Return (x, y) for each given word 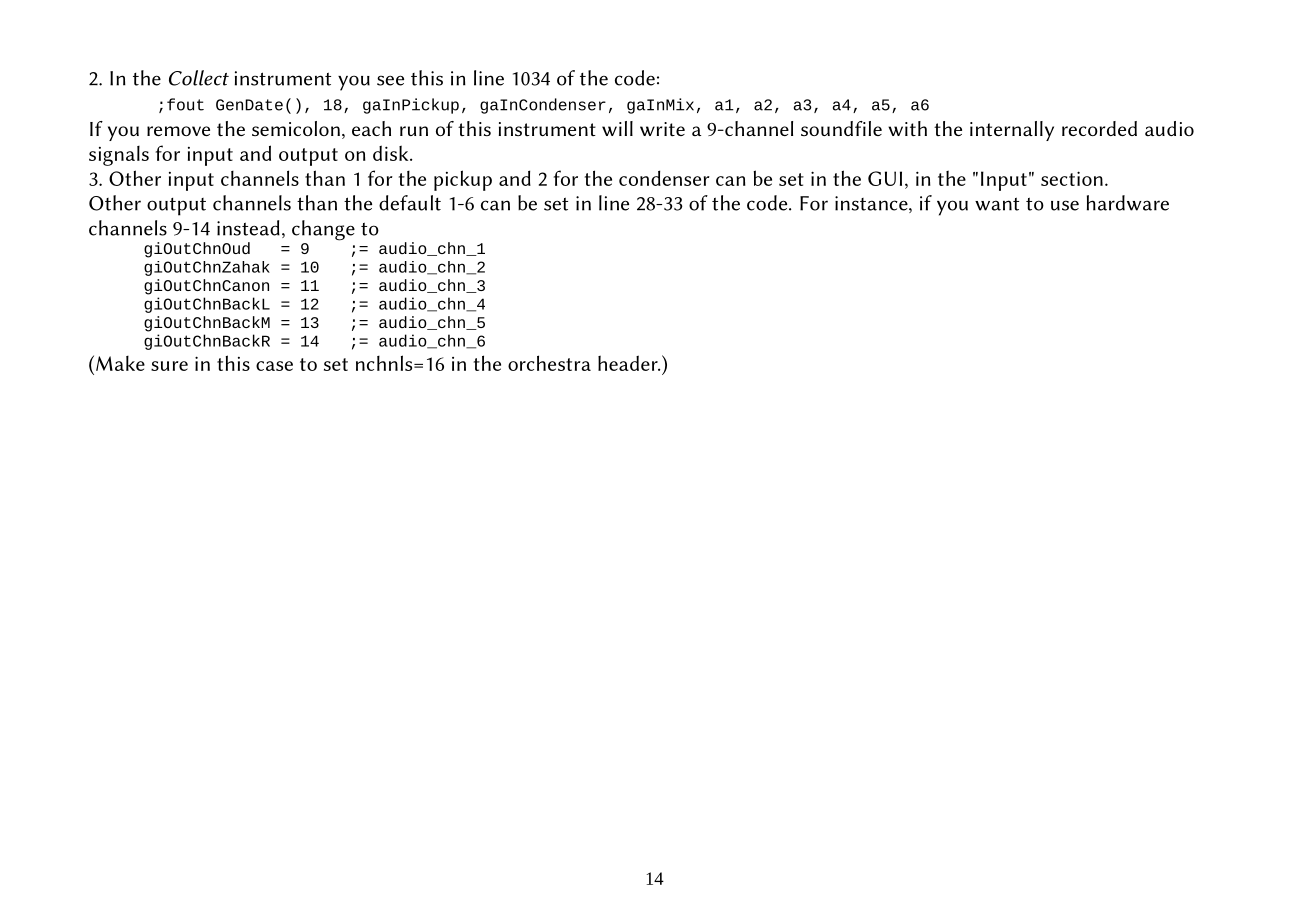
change (323, 230)
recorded (1099, 128)
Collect (199, 78)
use (1065, 205)
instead (248, 228)
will (617, 128)
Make (120, 363)
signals (119, 156)
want (997, 204)
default (410, 203)
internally (1012, 131)
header (629, 363)
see (390, 80)
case (274, 366)
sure (169, 366)
